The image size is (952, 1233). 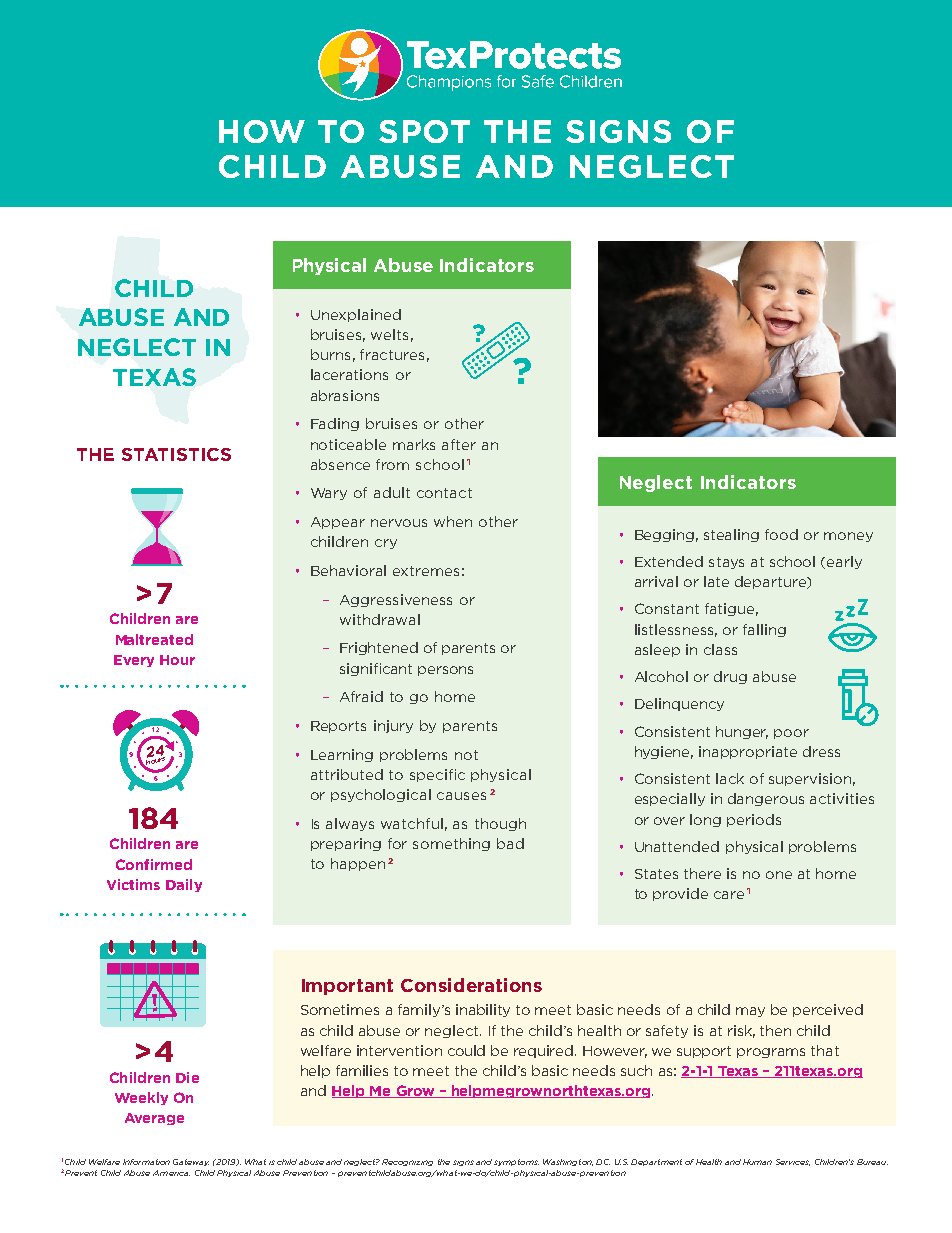 I want to click on Maltreated, so click(x=154, y=639).
